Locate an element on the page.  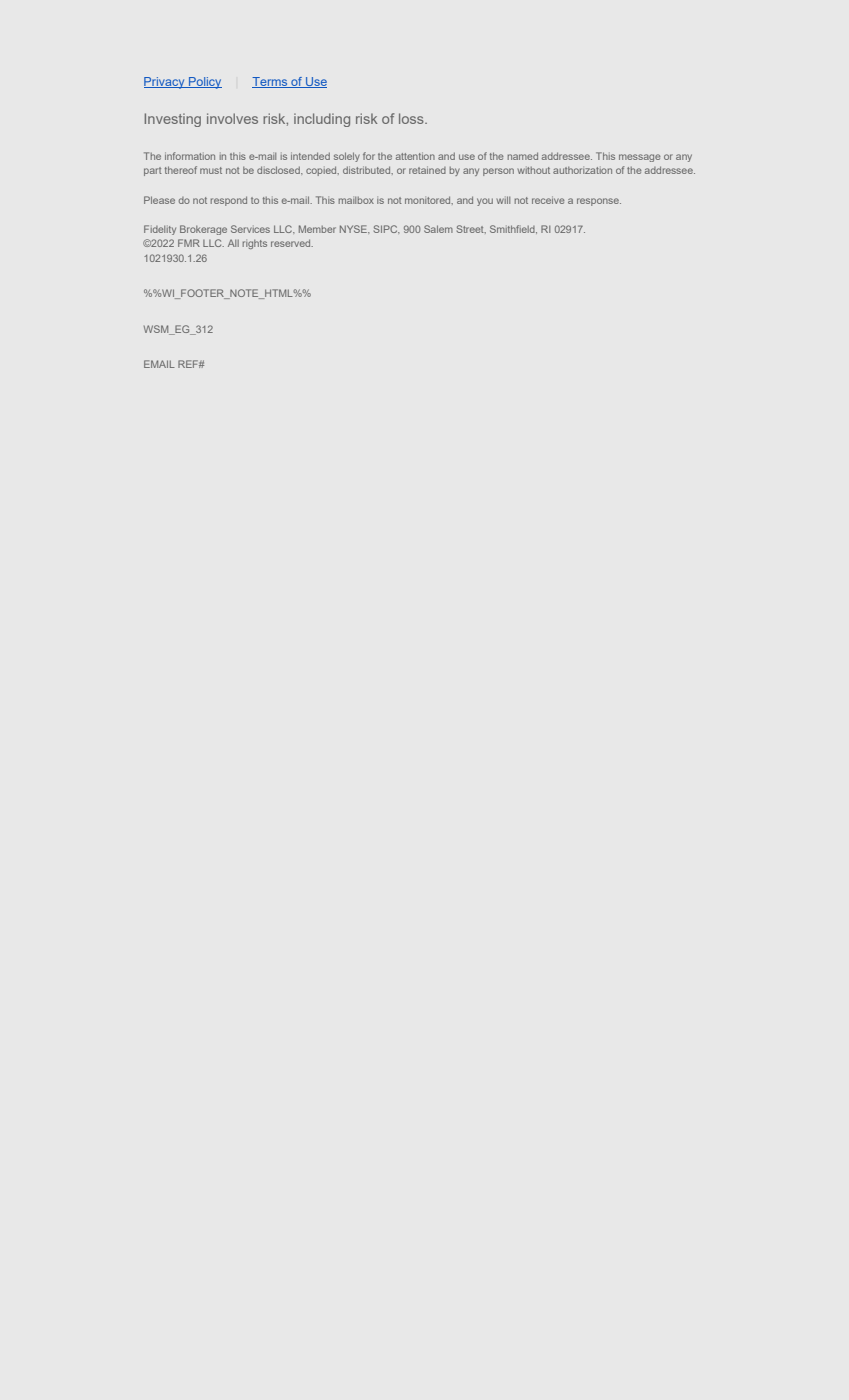
retained is located at coordinates (427, 170).
